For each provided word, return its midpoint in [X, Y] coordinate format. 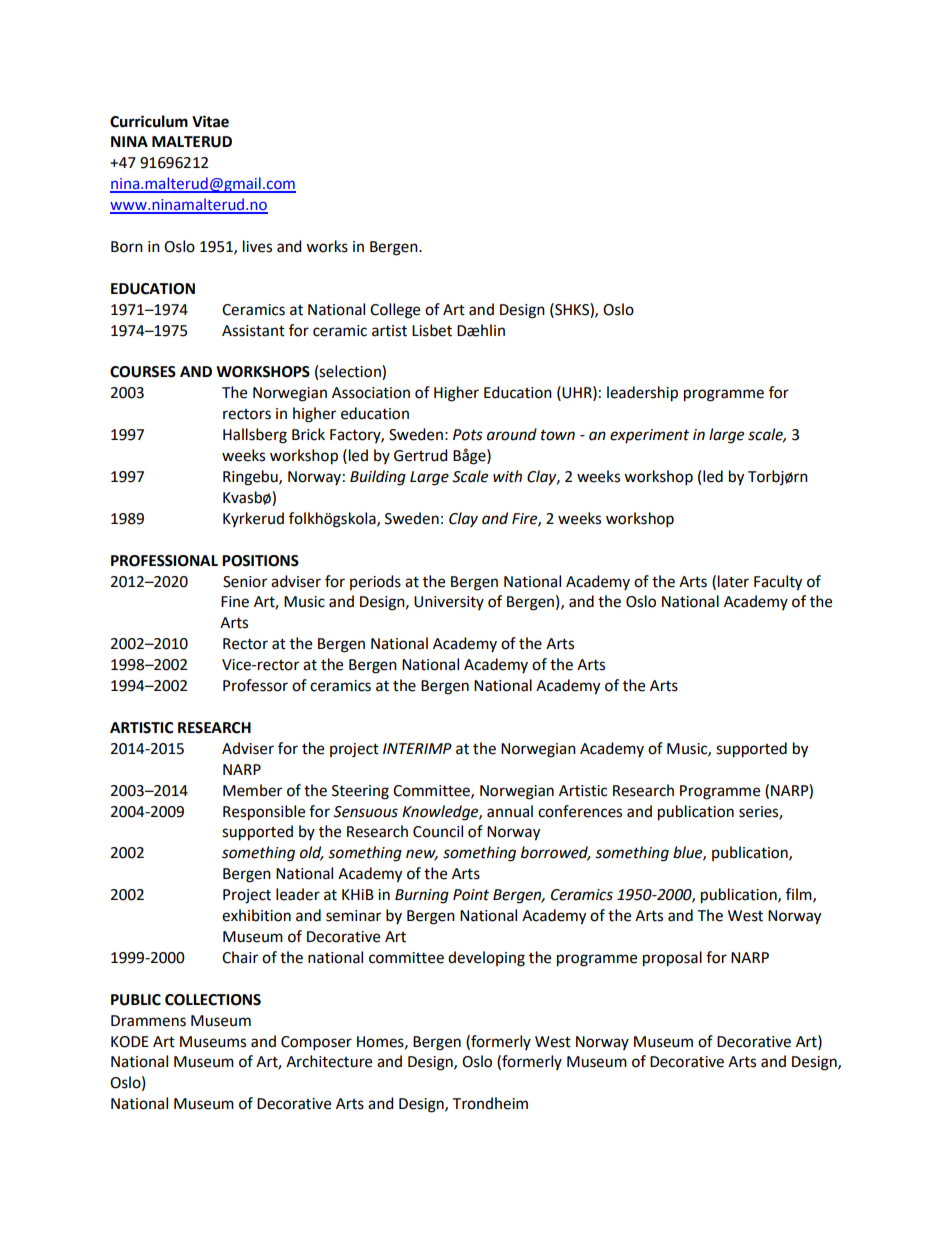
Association [371, 393]
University [449, 603]
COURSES [143, 372]
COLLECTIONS [213, 1000]
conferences [580, 811]
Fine [235, 602]
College [395, 311]
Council [438, 831]
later [733, 581]
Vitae [210, 121]
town [558, 435]
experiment [649, 436]
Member [252, 790]
